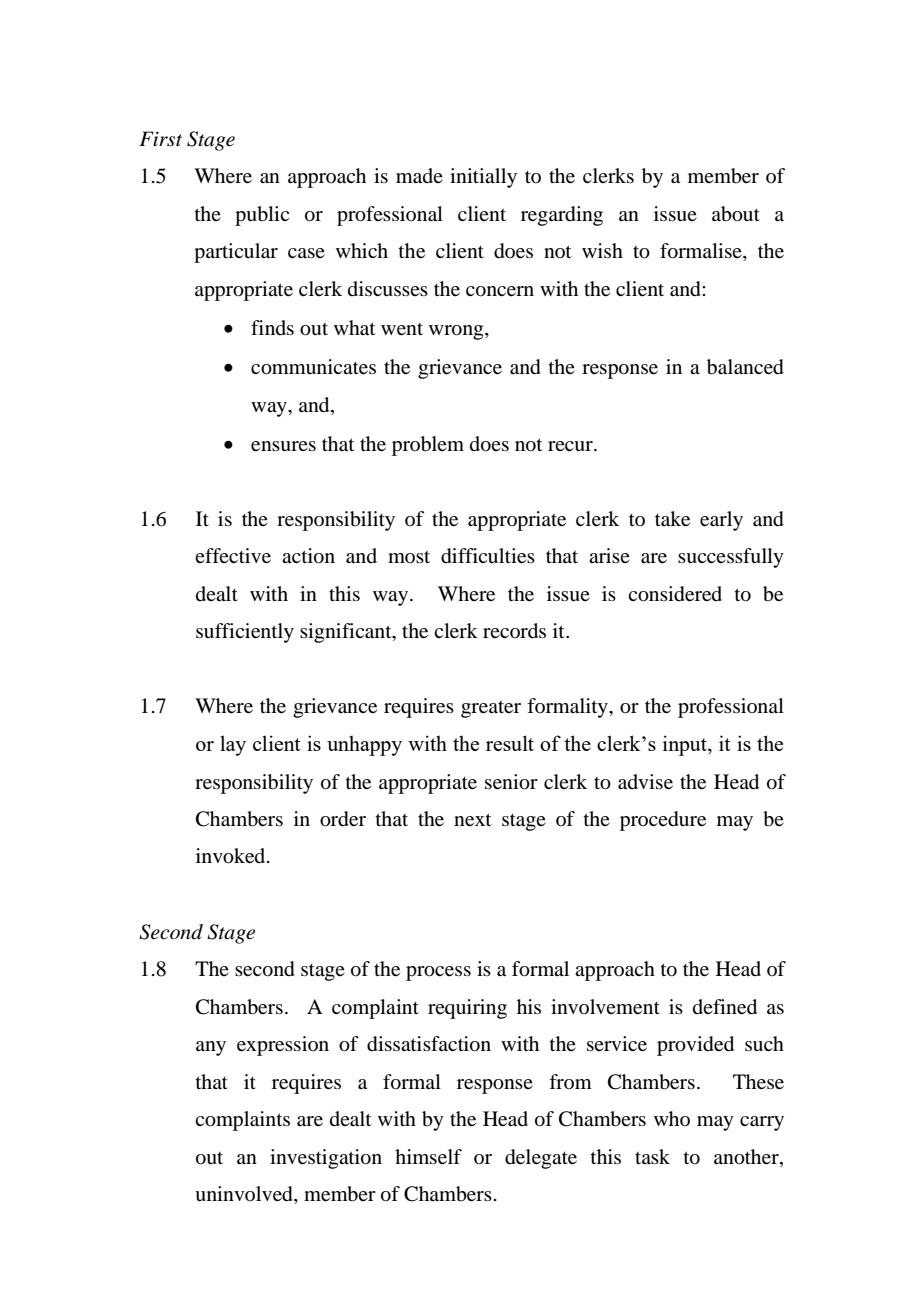  What do you see at coordinates (438, 973) in the screenshot?
I see `process` at bounding box center [438, 973].
